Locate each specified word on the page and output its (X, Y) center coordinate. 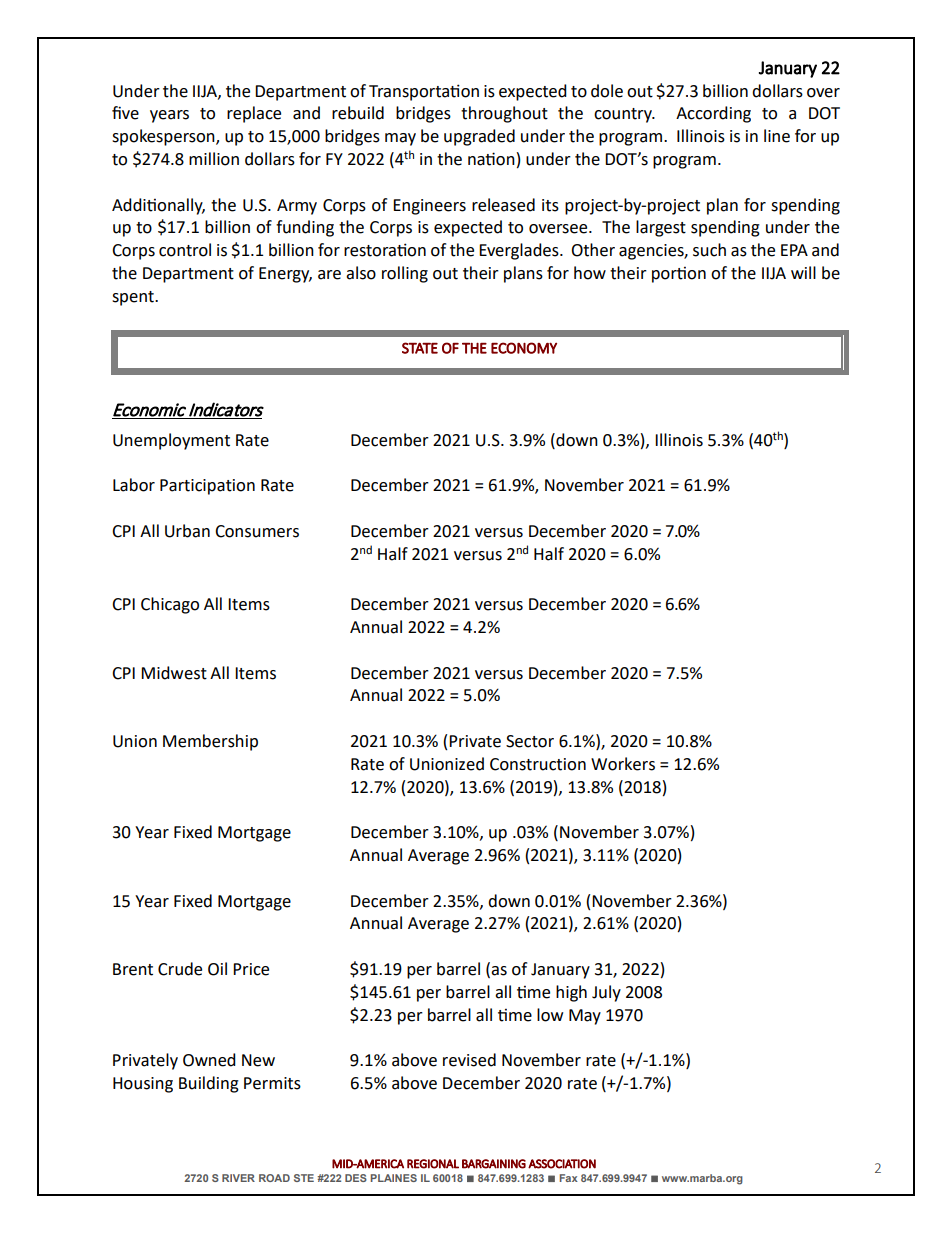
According (713, 114)
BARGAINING (494, 1164)
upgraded (479, 137)
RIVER (238, 1178)
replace (254, 114)
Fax (569, 1178)
